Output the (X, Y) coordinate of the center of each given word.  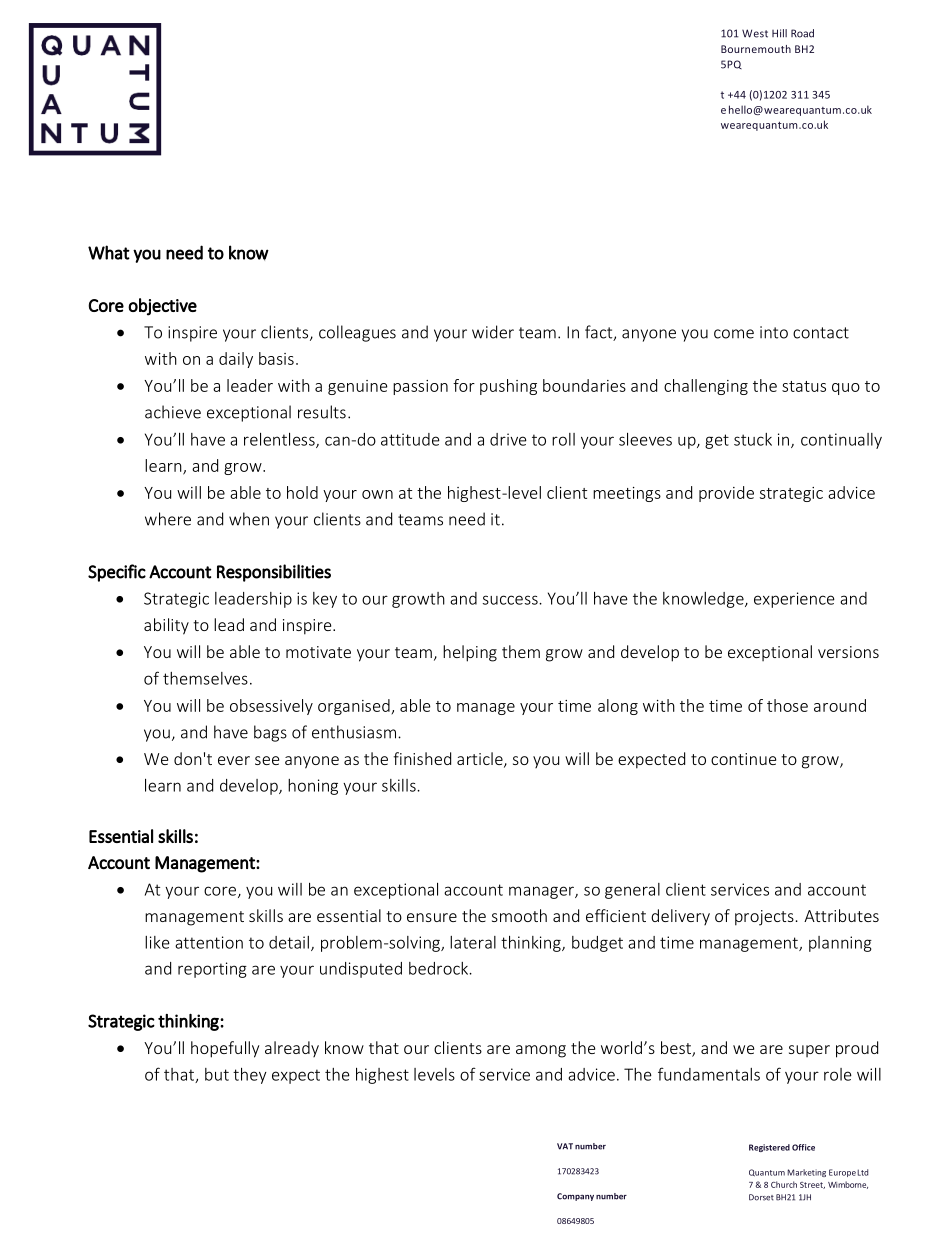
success (511, 600)
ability (166, 626)
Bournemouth (756, 49)
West (755, 33)
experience (794, 600)
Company (575, 1197)
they (250, 1076)
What (109, 252)
